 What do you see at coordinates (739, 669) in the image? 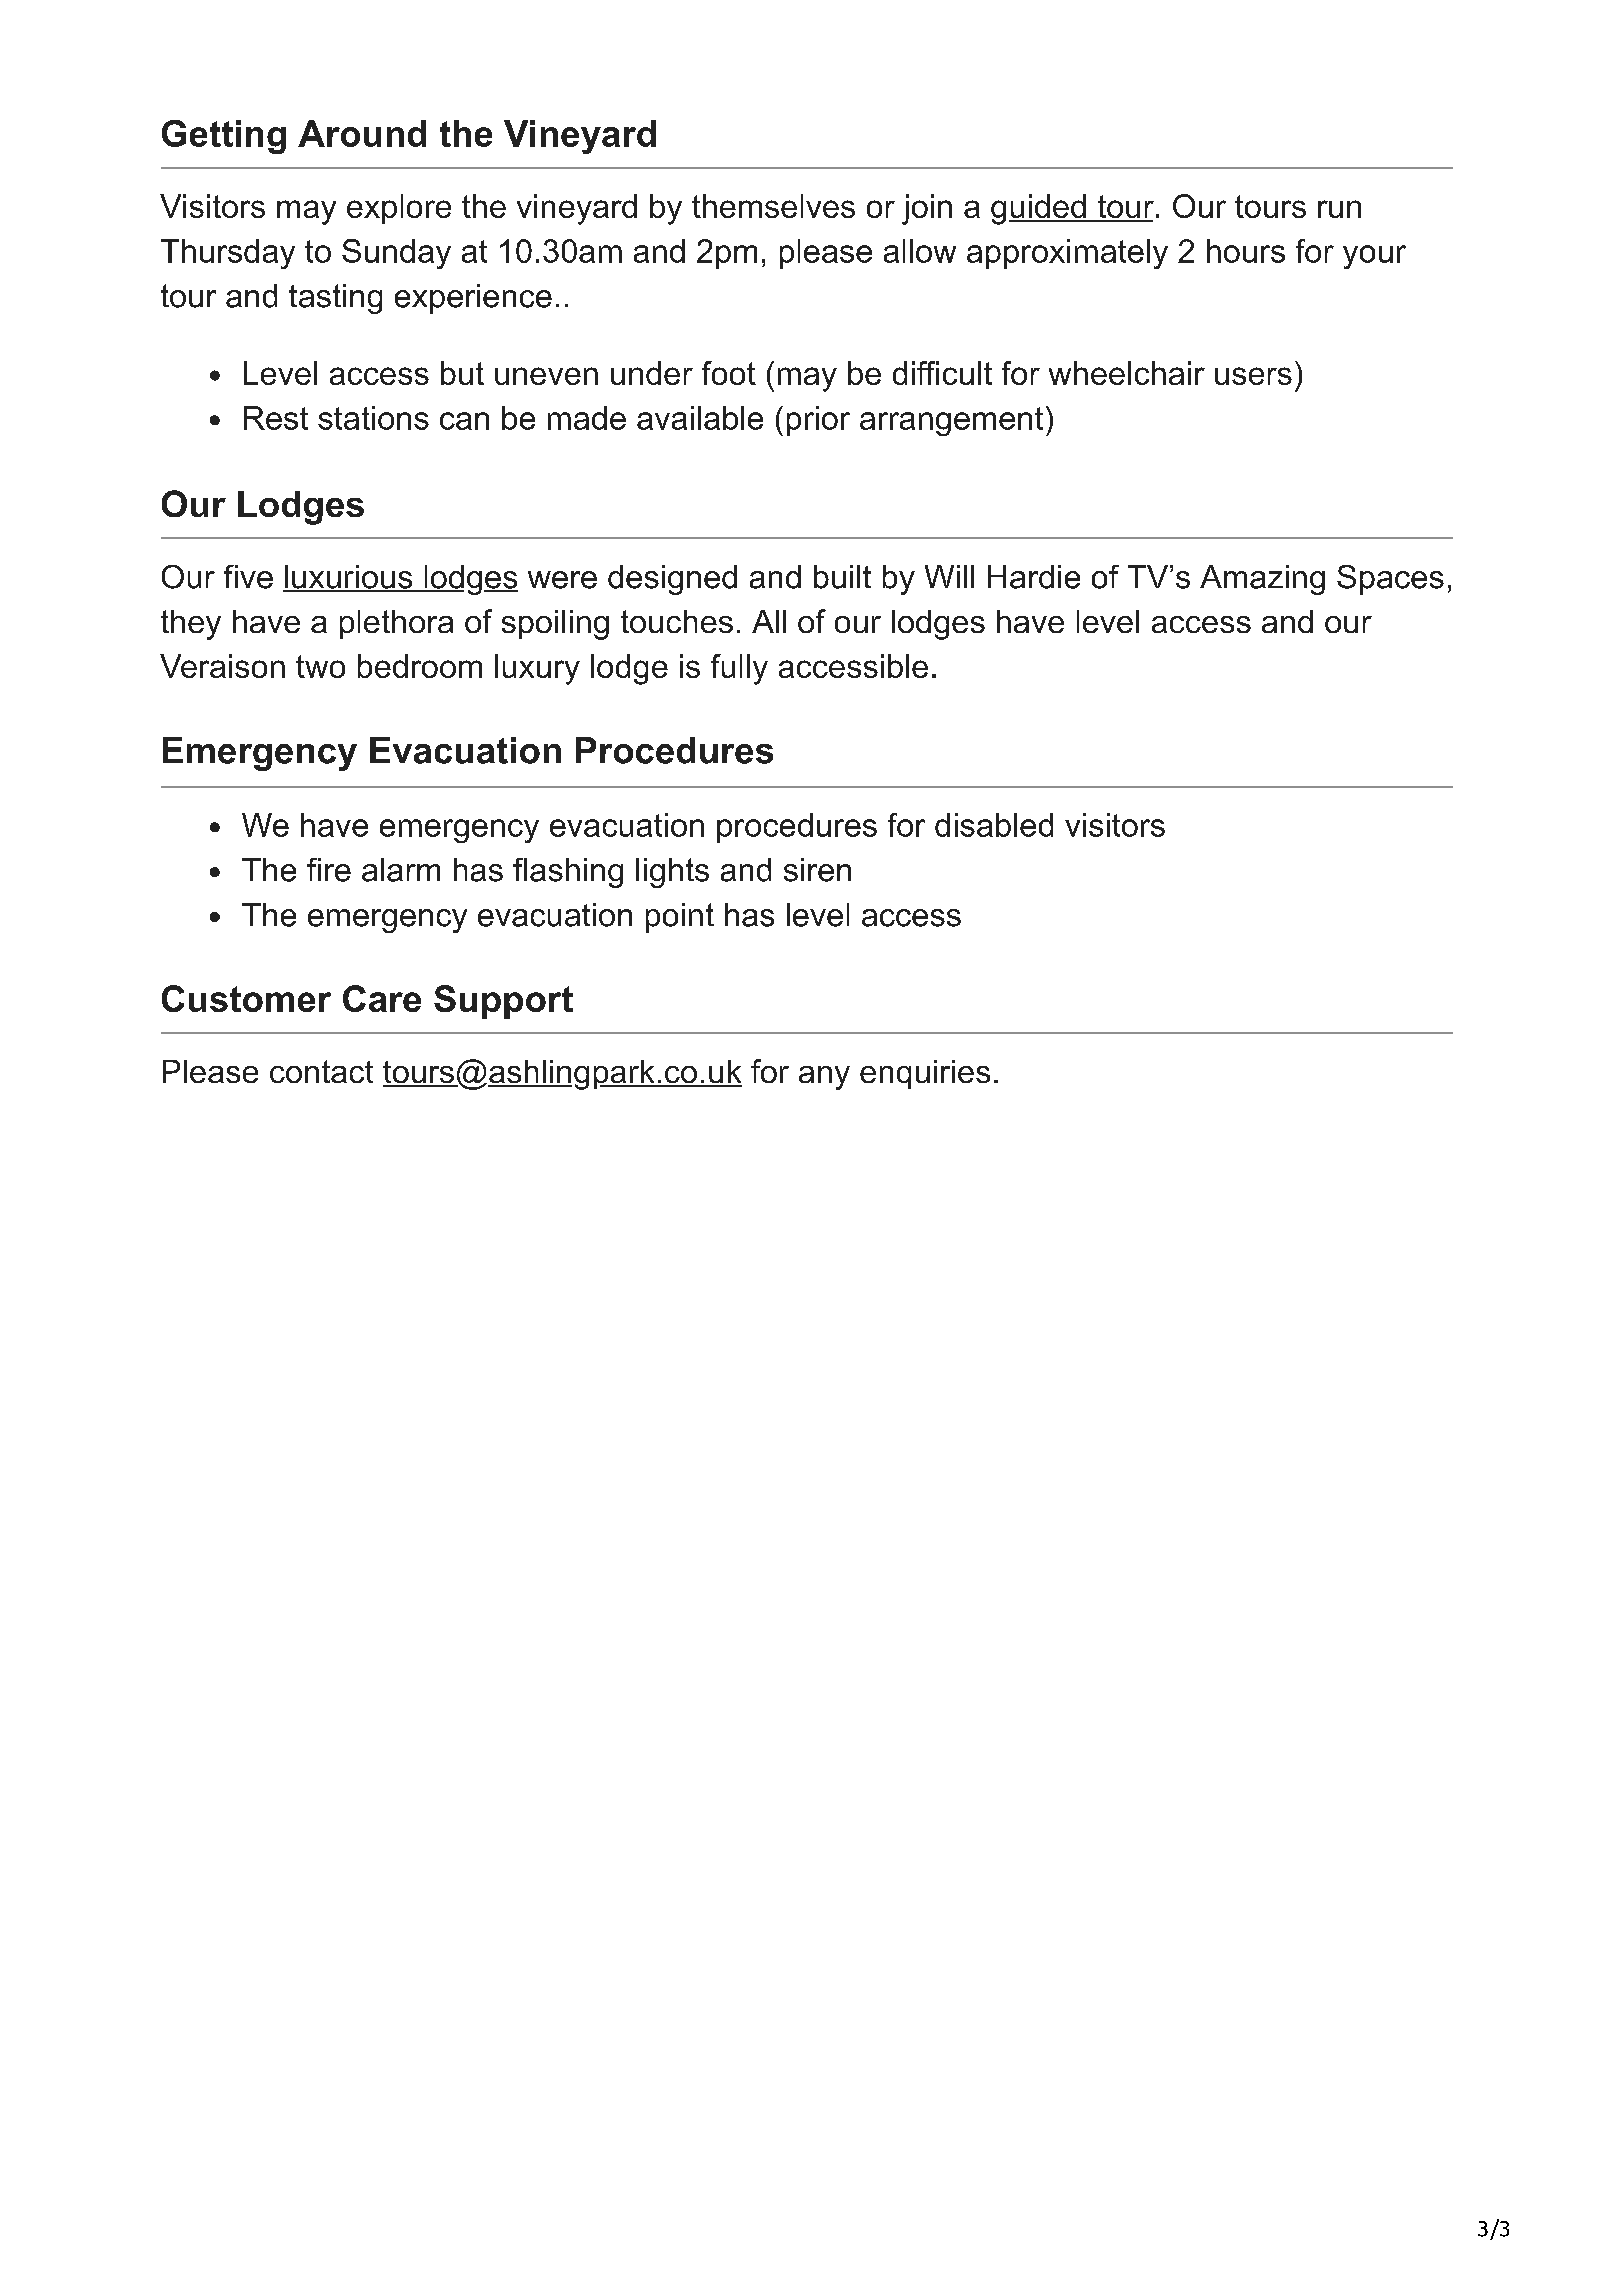
I see `fully` at bounding box center [739, 669].
